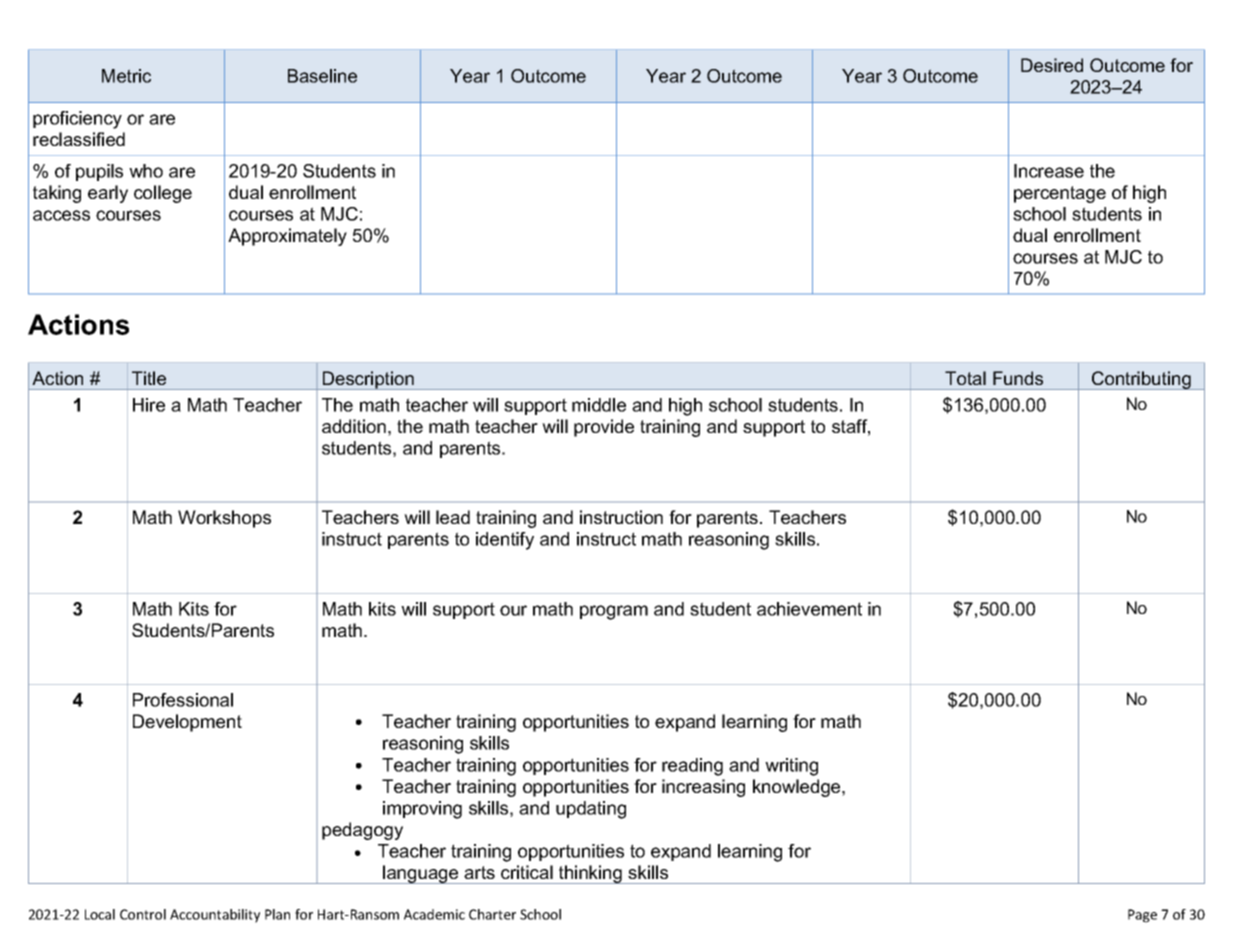 This screenshot has width=1233, height=952. I want to click on Total, so click(965, 378).
